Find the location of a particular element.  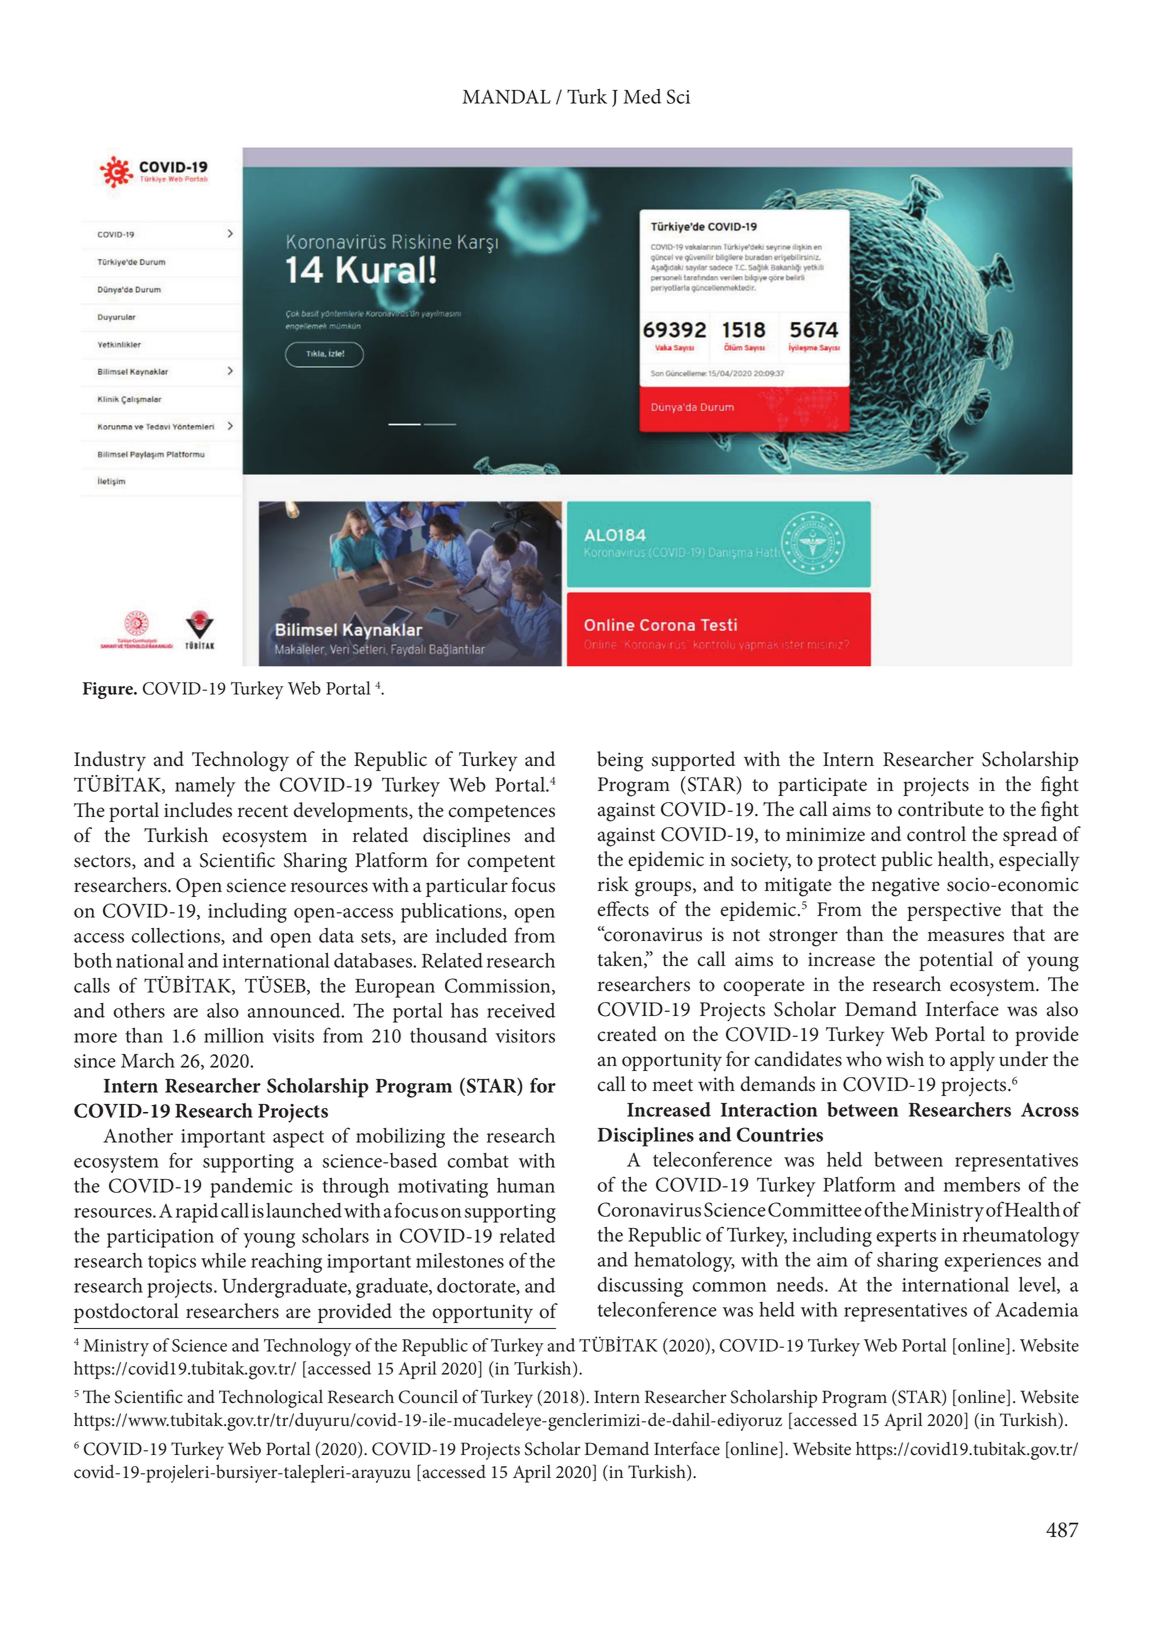

Academia is located at coordinates (1037, 1309).
